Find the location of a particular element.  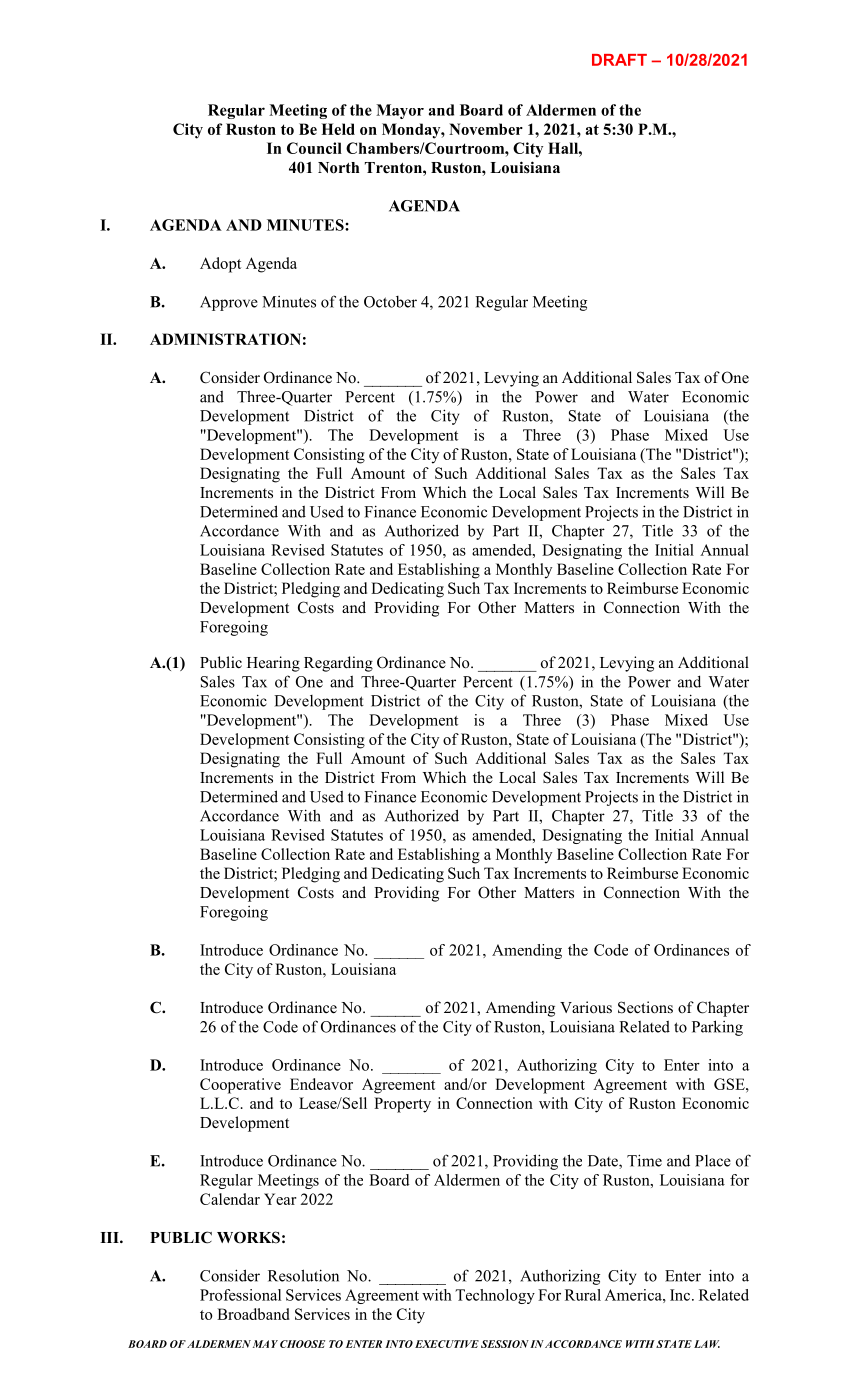

Cooperative is located at coordinates (240, 1086).
